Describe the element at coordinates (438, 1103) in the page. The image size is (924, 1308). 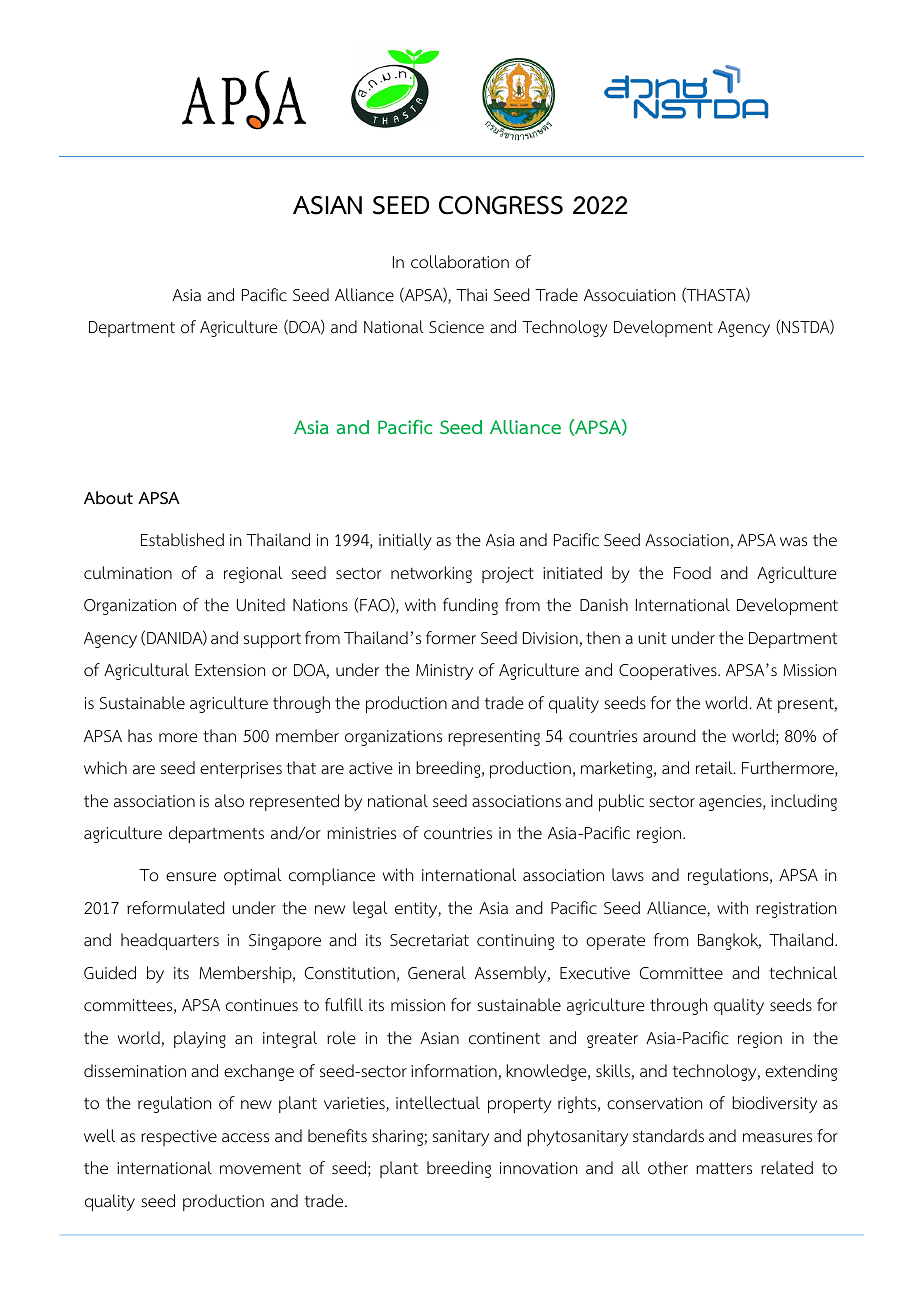
I see `intellectual` at that location.
